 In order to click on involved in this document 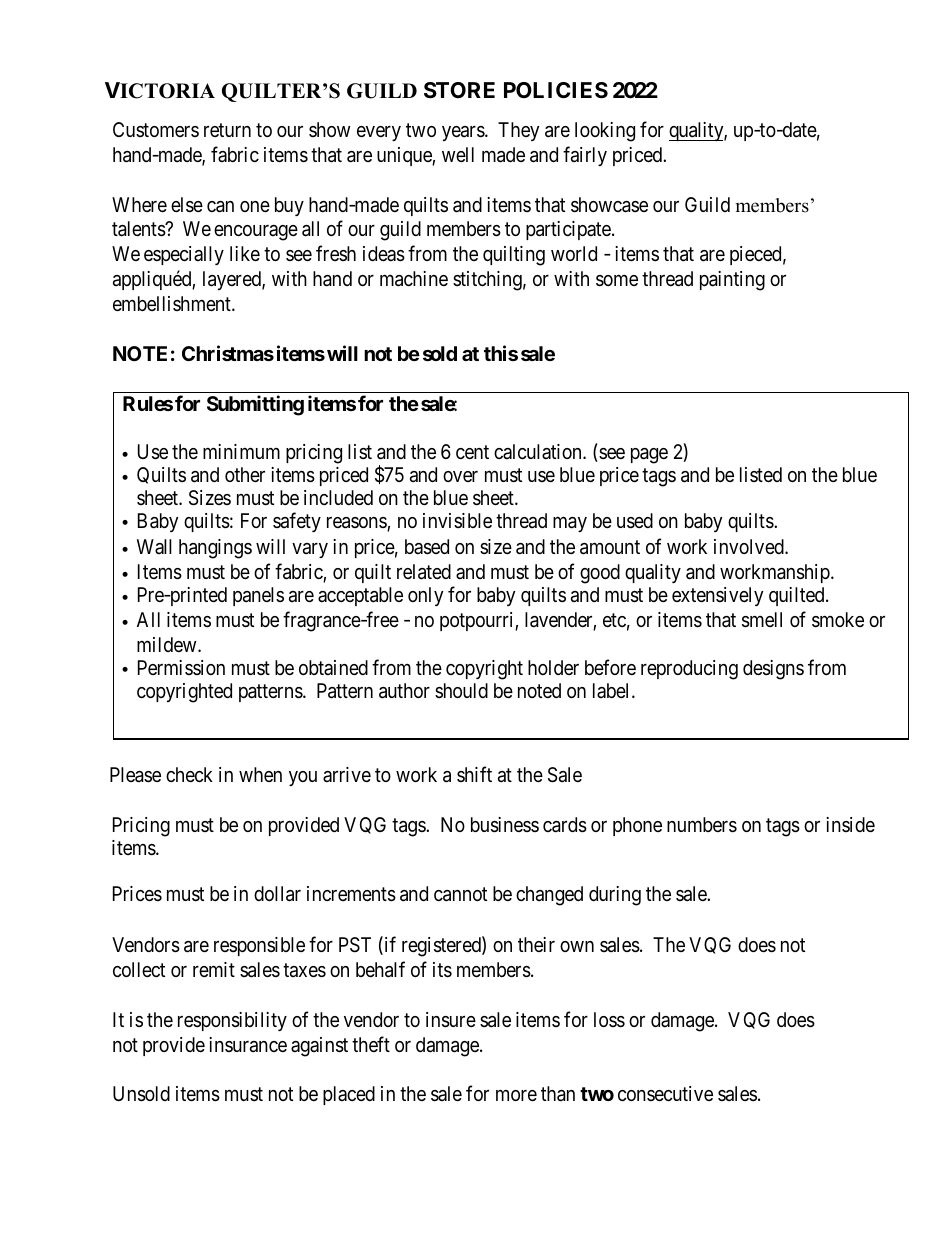, I will do `click(750, 546)`.
